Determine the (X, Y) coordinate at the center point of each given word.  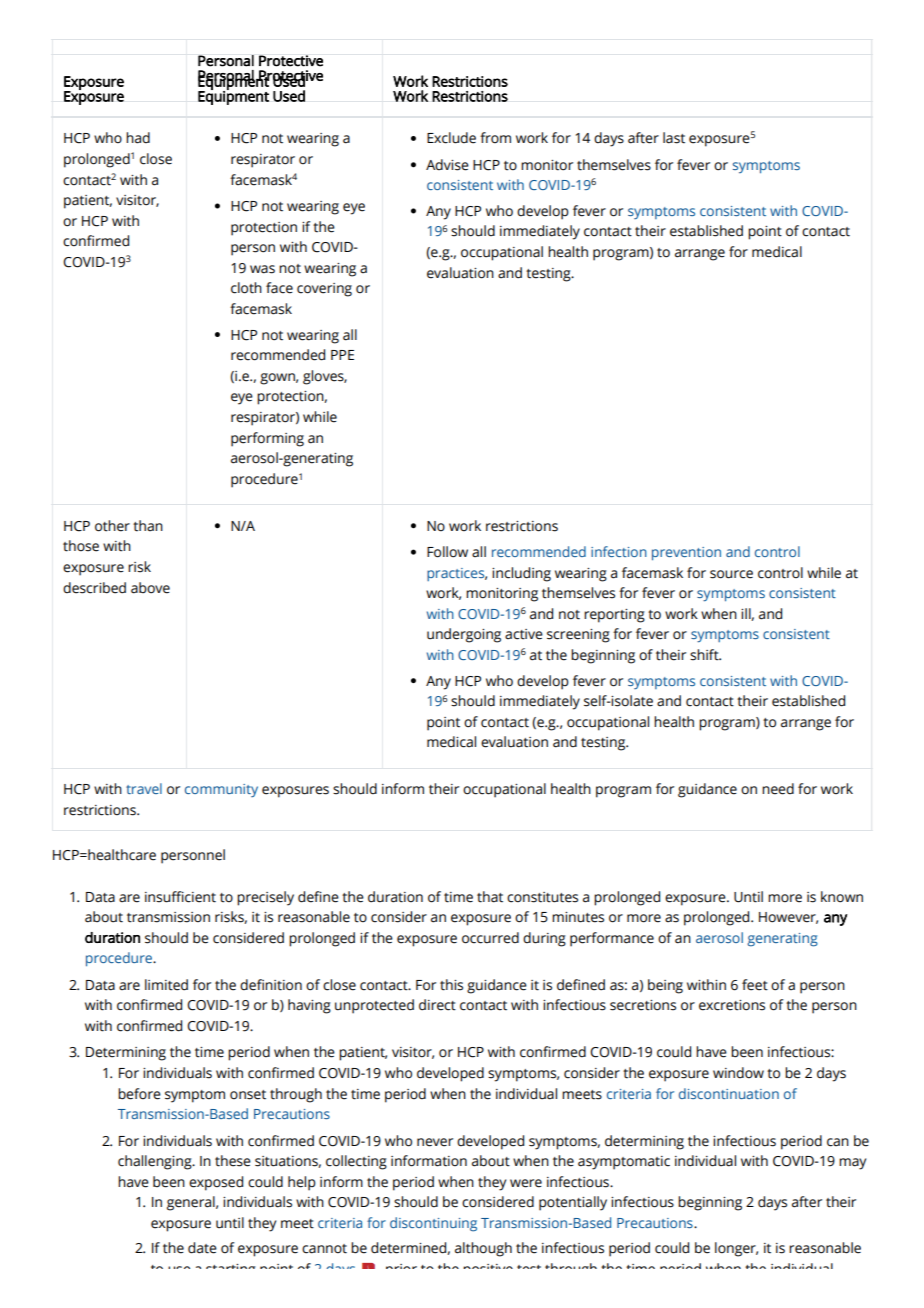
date (202, 1248)
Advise (447, 165)
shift (705, 655)
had (138, 138)
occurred (490, 938)
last (674, 138)
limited (166, 985)
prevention (686, 553)
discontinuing (433, 1224)
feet (755, 985)
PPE (342, 355)
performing (267, 439)
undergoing (464, 635)
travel (144, 788)
